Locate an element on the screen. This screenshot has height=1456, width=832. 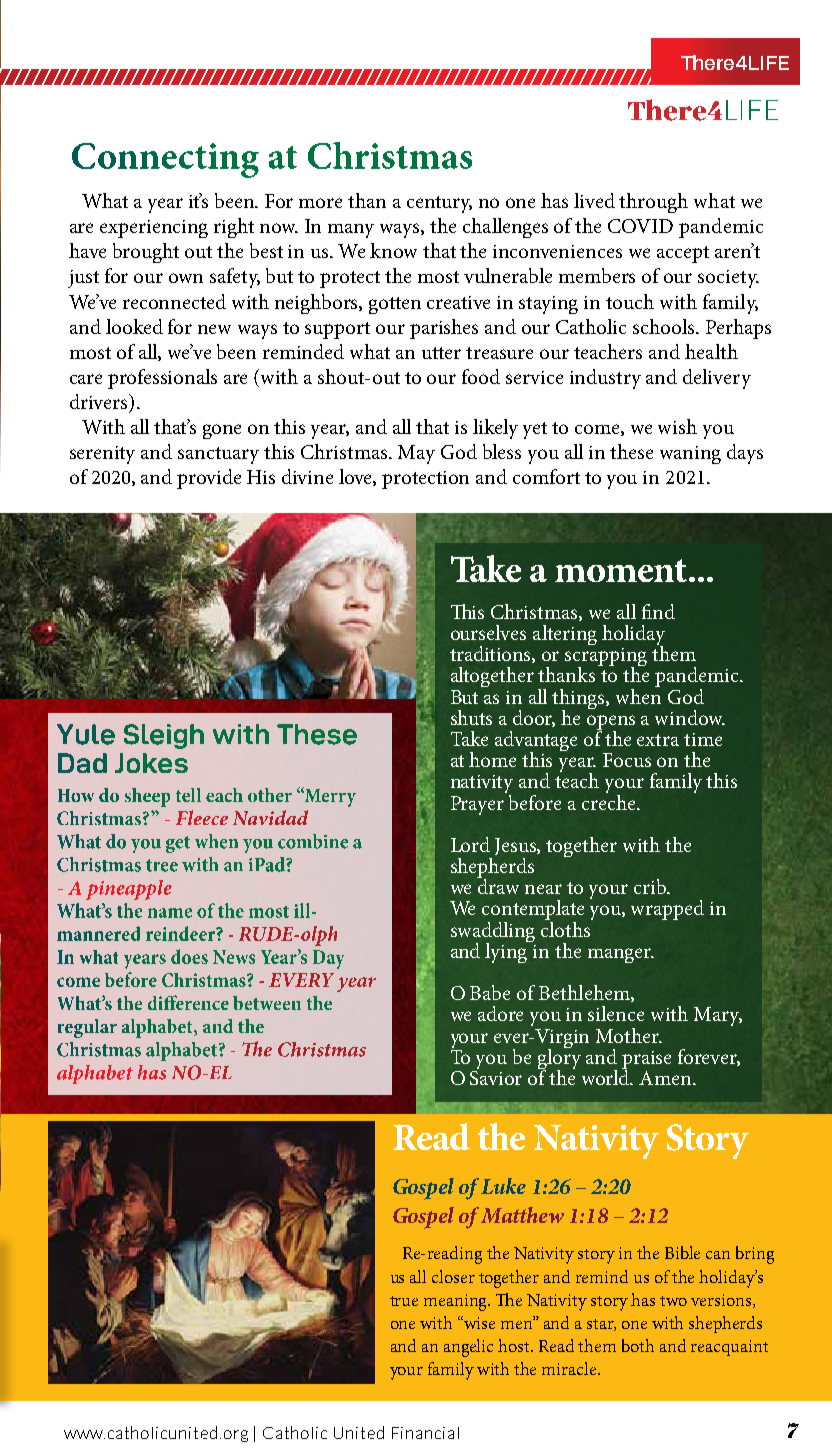
true is located at coordinates (404, 1301).
